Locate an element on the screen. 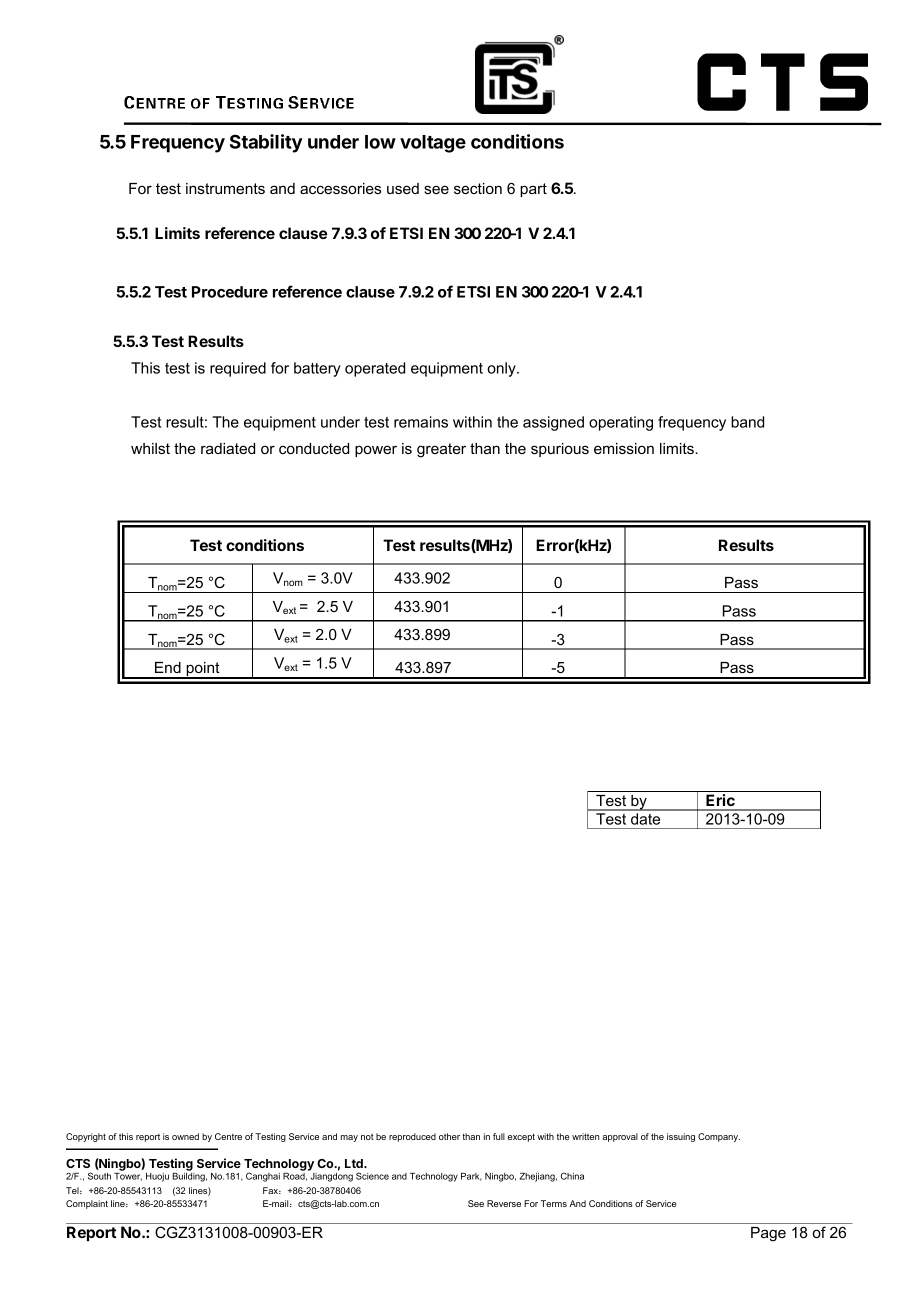  remains is located at coordinates (421, 422).
